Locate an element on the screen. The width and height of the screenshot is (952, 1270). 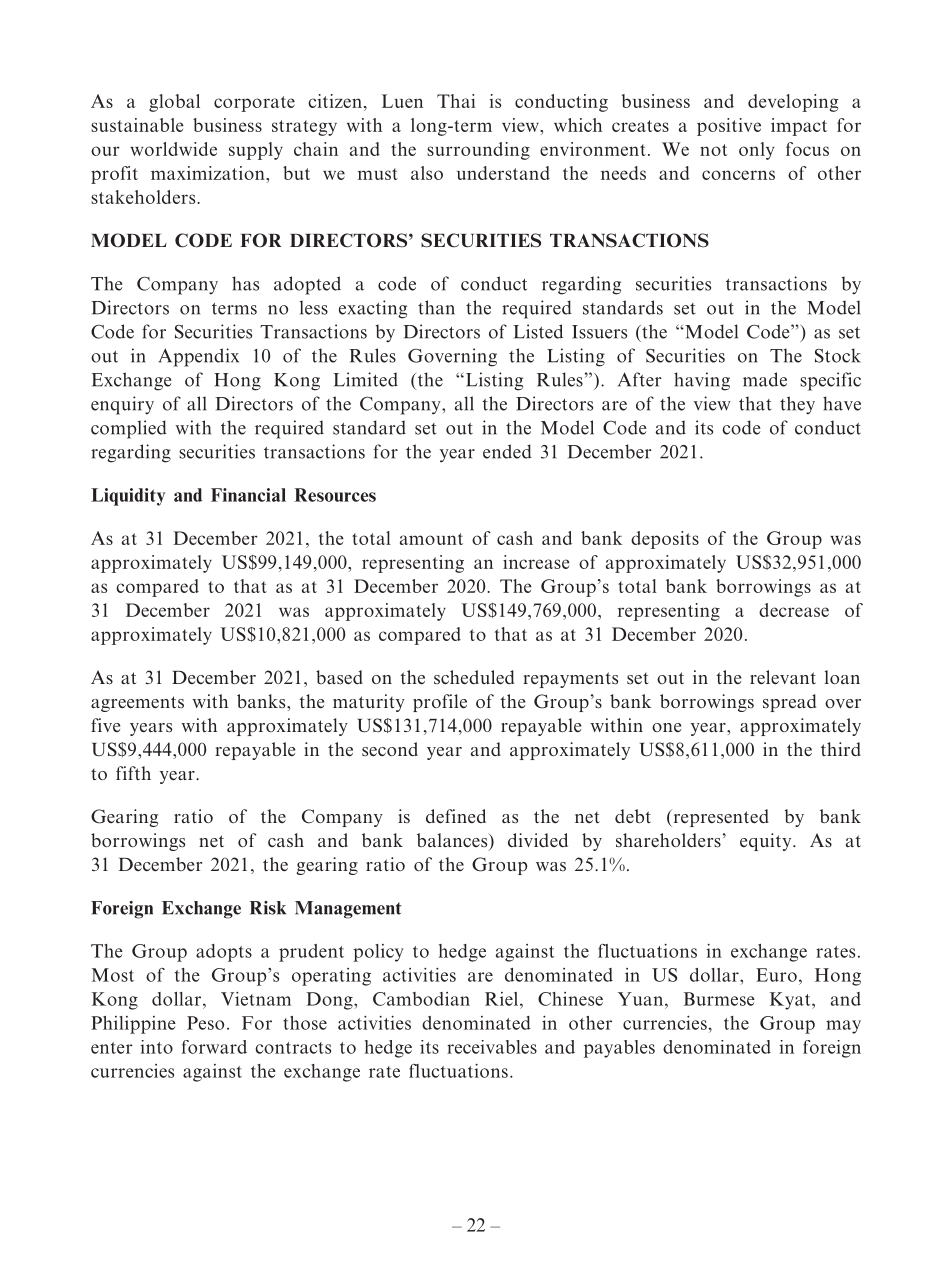
Peso is located at coordinates (205, 1023).
